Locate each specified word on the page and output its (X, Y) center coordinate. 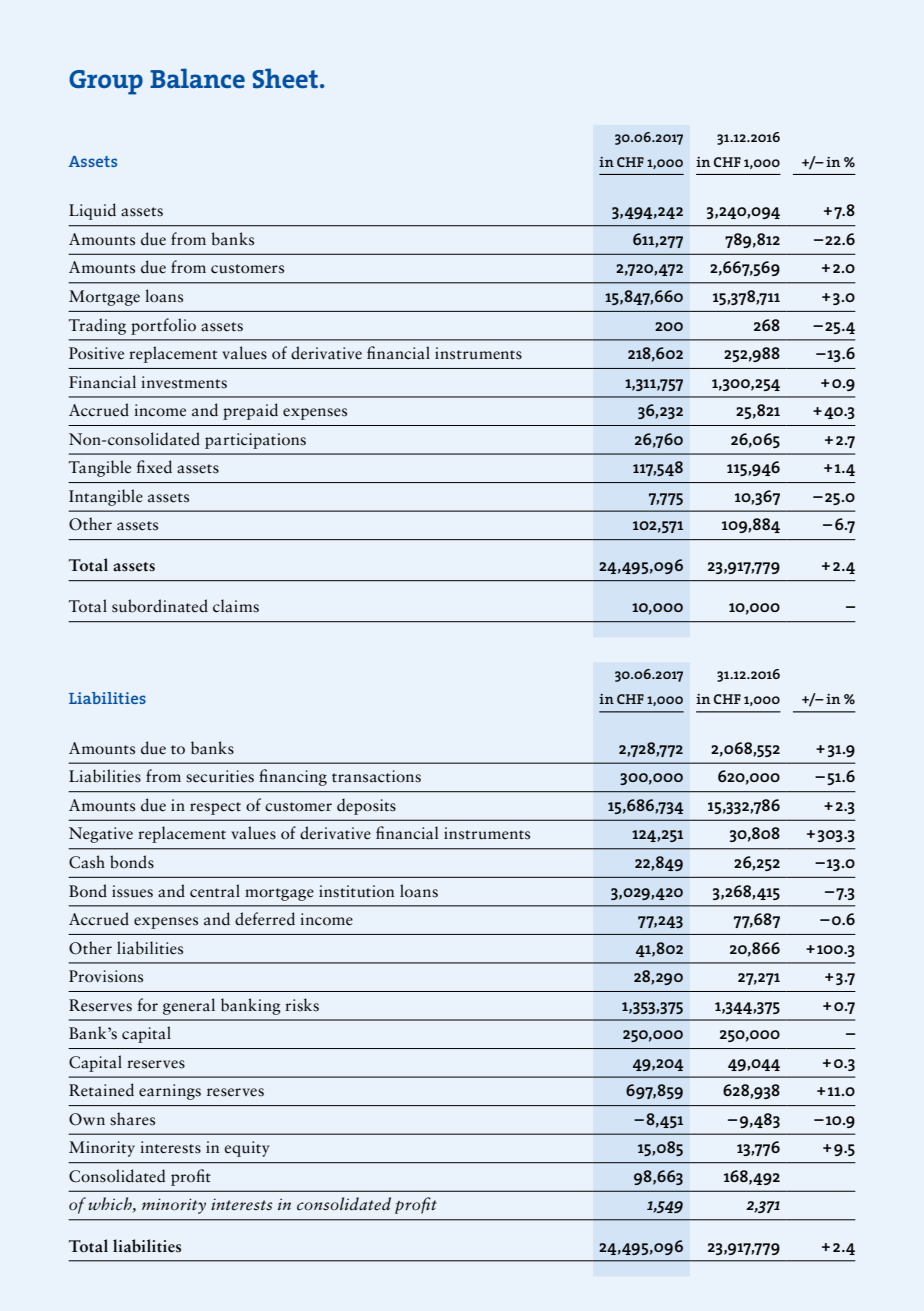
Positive (96, 353)
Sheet (285, 78)
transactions (376, 776)
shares (132, 1119)
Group (106, 82)
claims (236, 606)
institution (357, 891)
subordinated (160, 606)
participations (255, 441)
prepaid (250, 411)
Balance (197, 78)
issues (132, 891)
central (215, 891)
